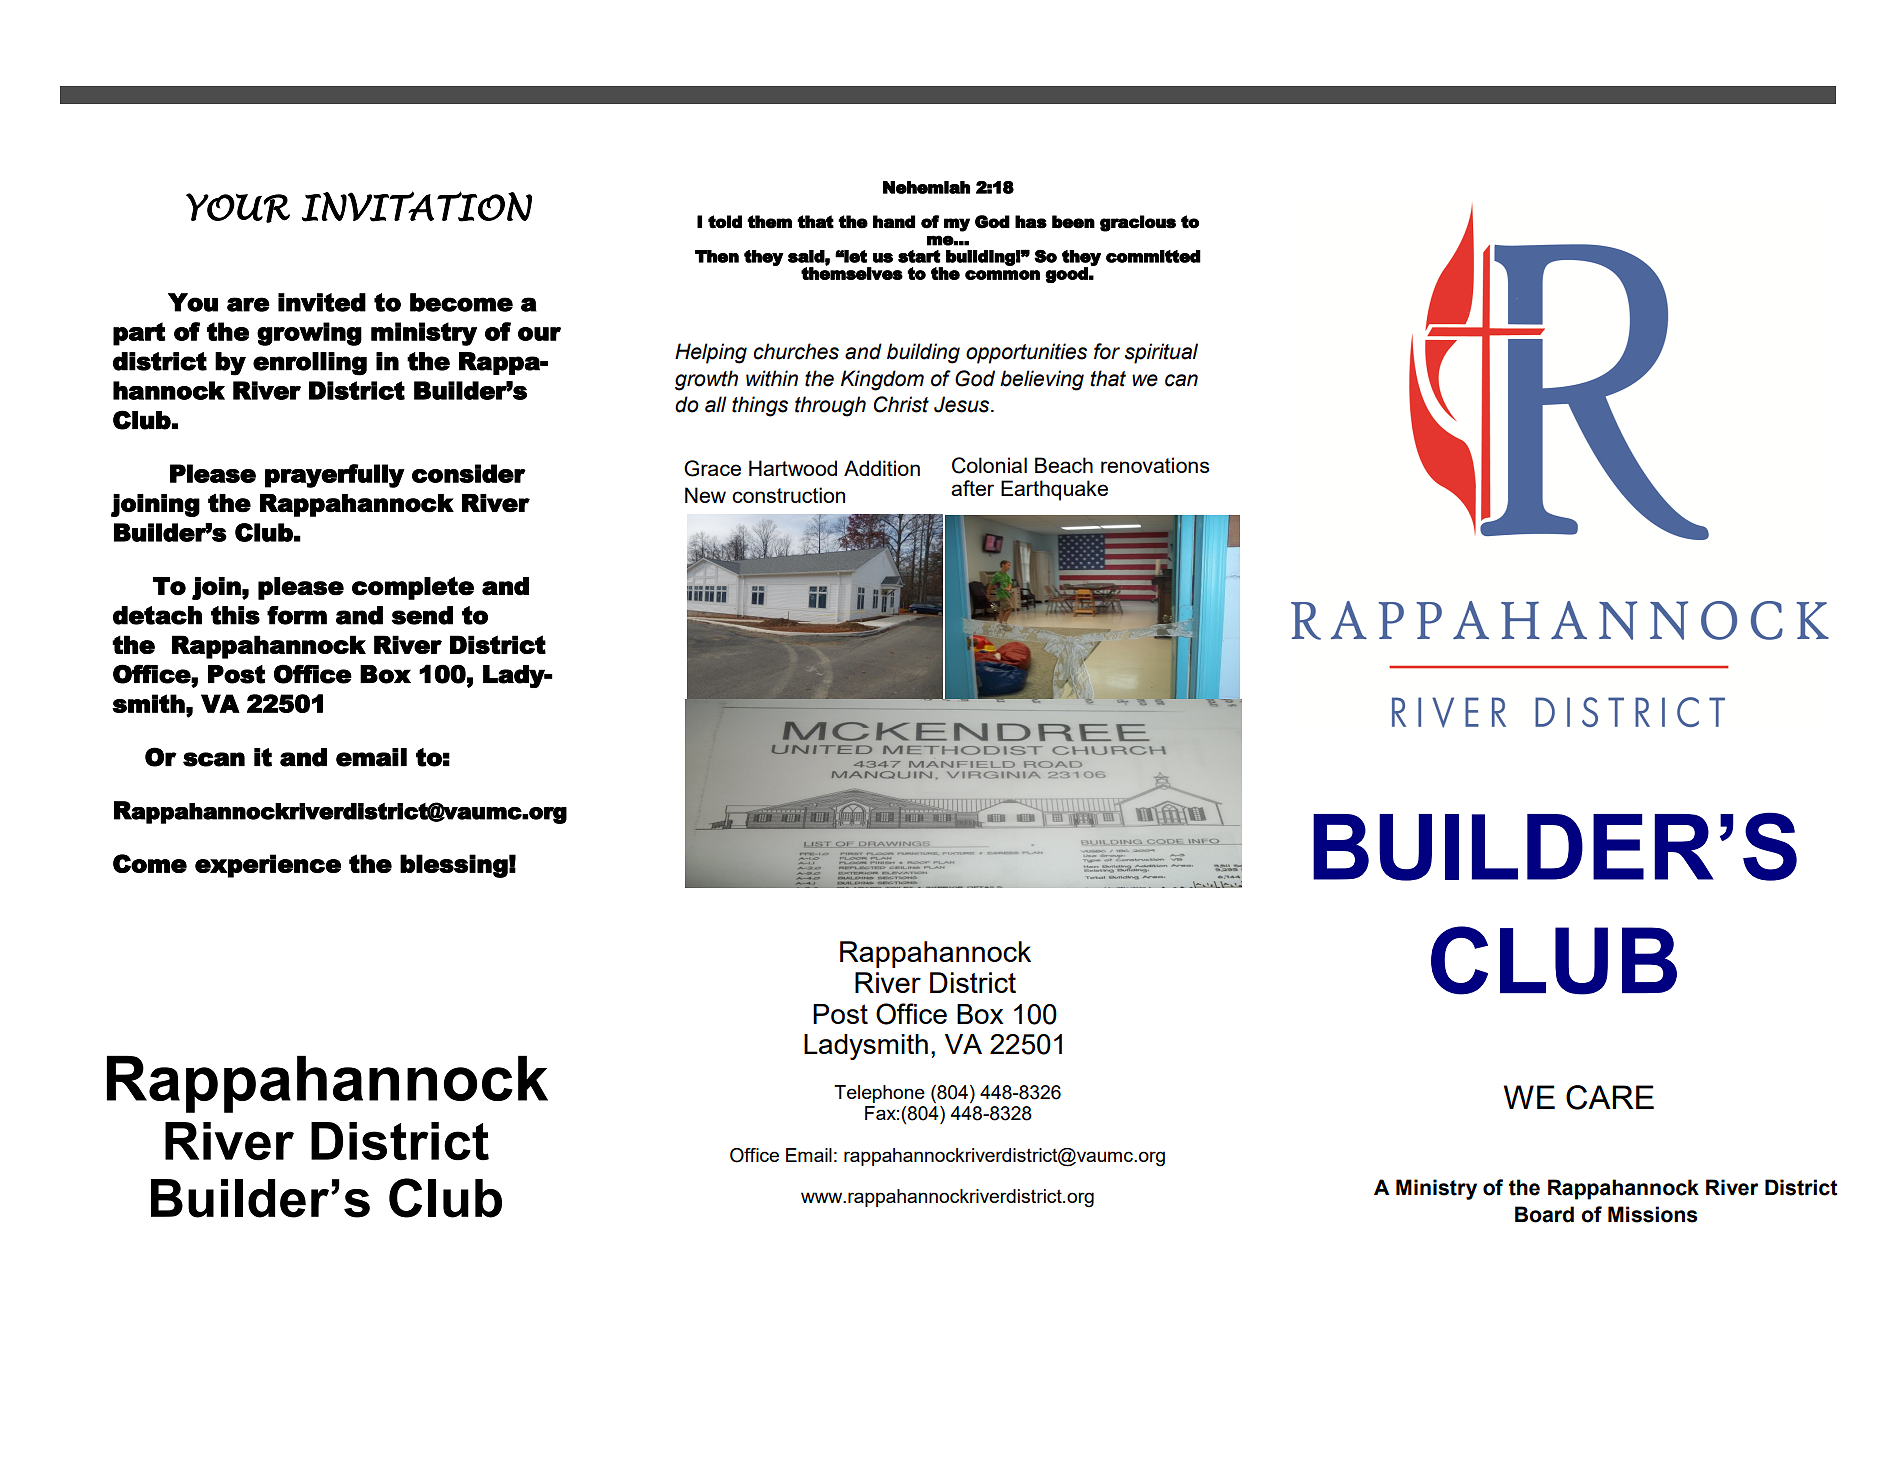 The image size is (1896, 1465). What do you see at coordinates (1544, 1214) in the page?
I see `Board` at bounding box center [1544, 1214].
